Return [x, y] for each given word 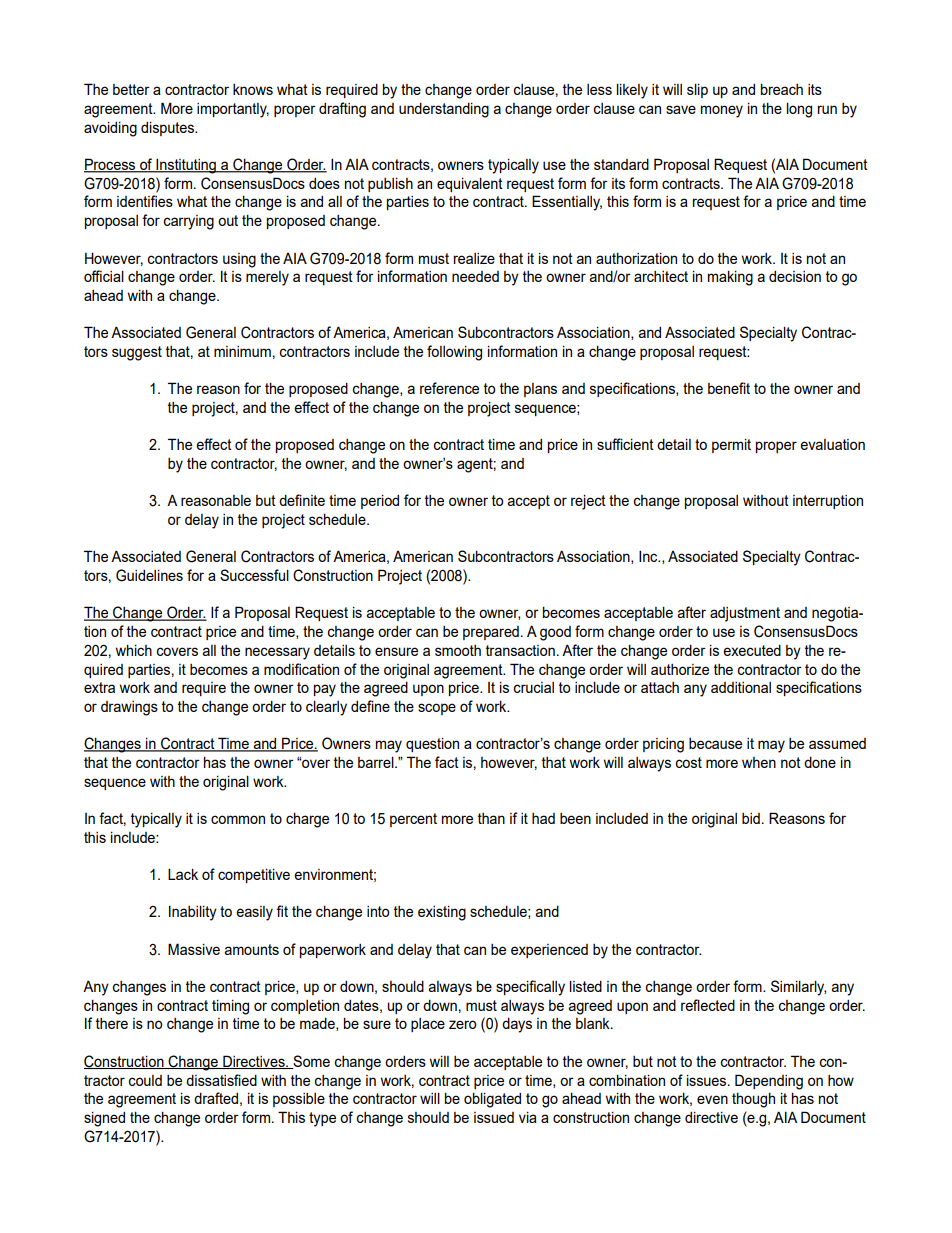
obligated [492, 1100]
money [722, 111]
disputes [168, 129]
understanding [444, 110]
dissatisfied [221, 1080]
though [753, 1100]
